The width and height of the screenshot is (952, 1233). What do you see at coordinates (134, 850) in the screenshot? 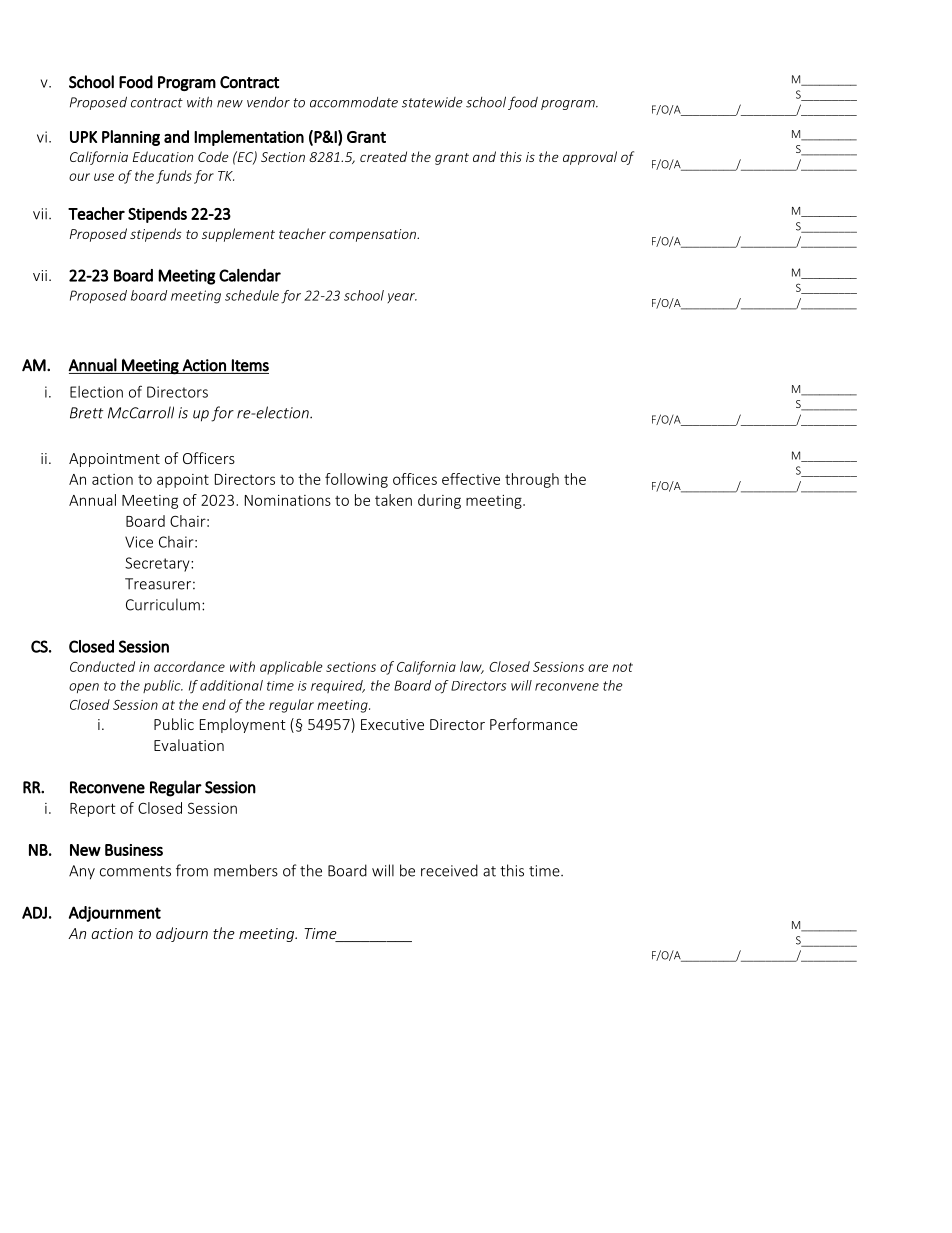
I see `Business` at bounding box center [134, 850].
